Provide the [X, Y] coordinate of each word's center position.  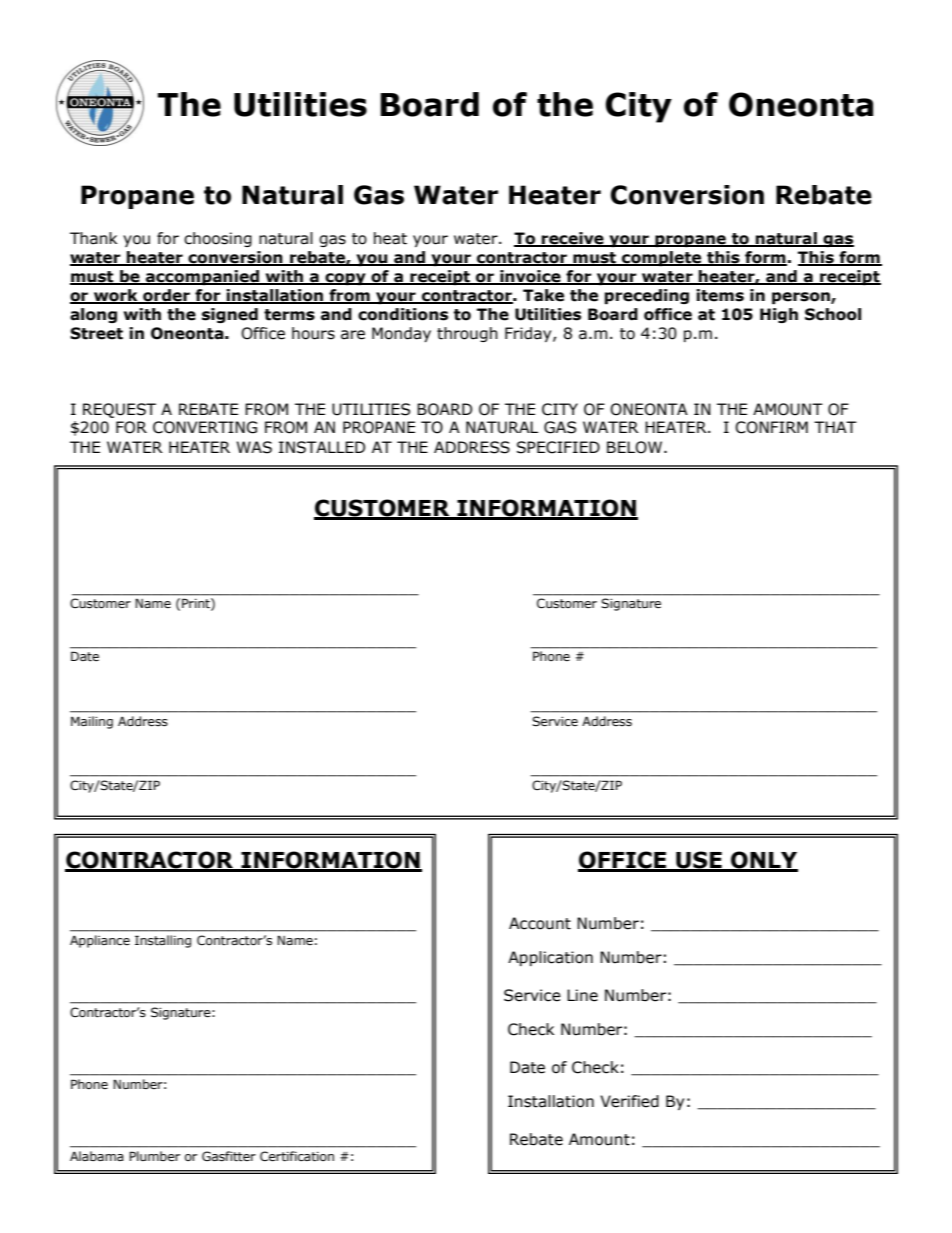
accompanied [202, 277]
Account [540, 923]
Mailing [92, 722]
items [720, 295]
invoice [530, 277]
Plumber [154, 1156]
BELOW [634, 447]
